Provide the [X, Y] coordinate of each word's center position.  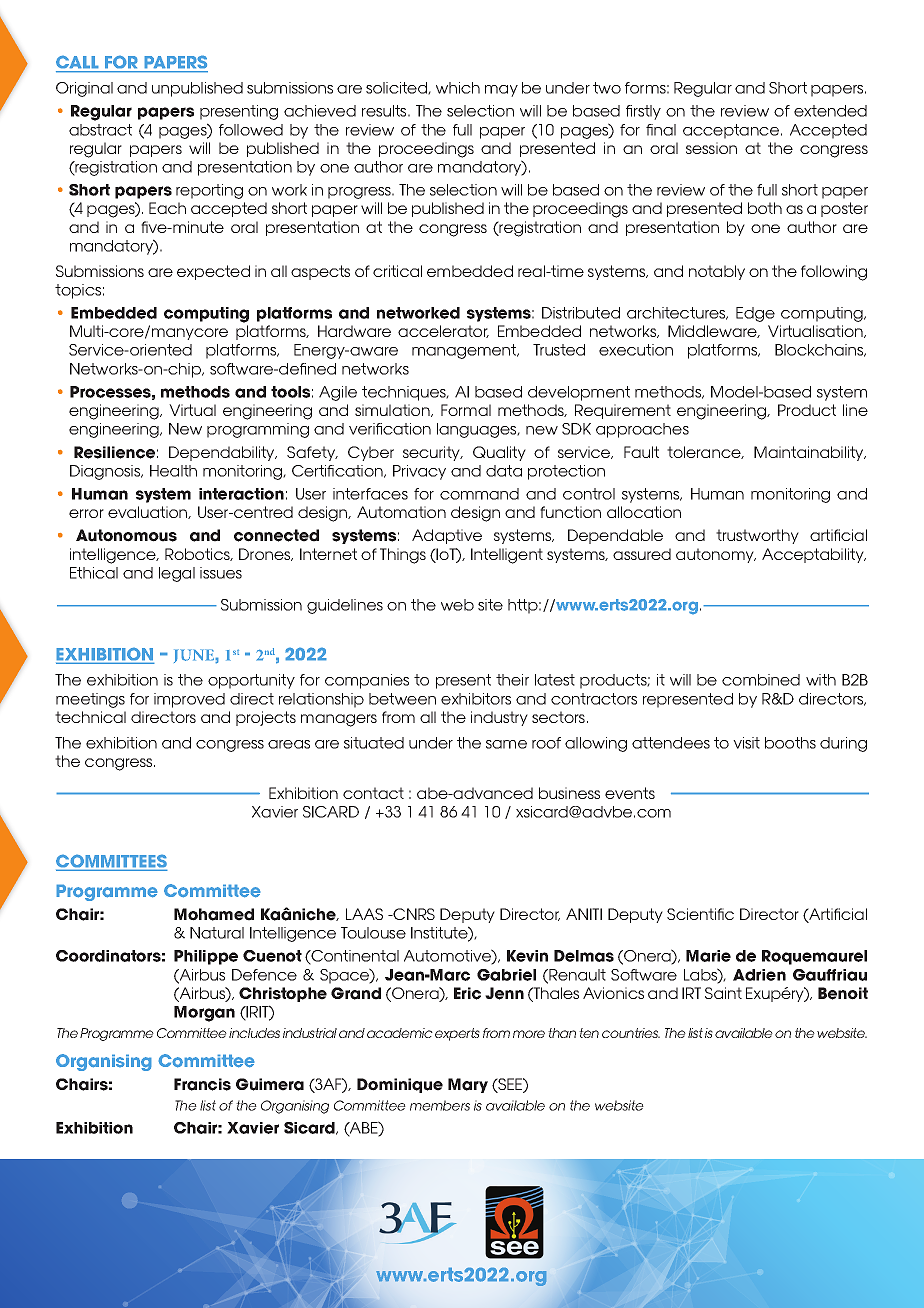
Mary [468, 1085]
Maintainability [810, 453]
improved [189, 700]
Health [173, 471]
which [458, 88]
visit [746, 743]
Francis [202, 1084]
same [506, 744]
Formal [466, 410]
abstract [100, 130]
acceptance [731, 131]
